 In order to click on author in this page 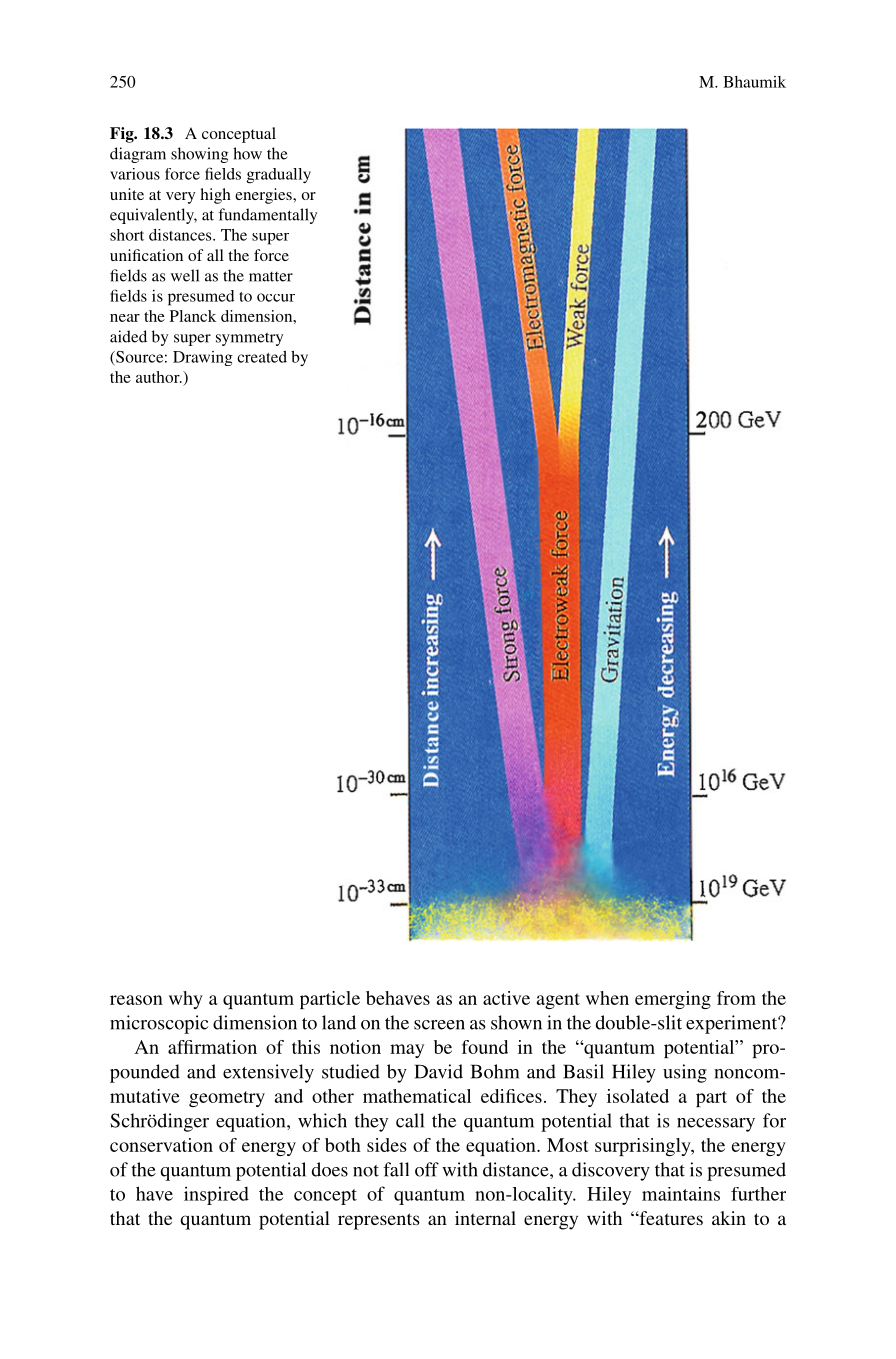, I will do `click(159, 377)`.
